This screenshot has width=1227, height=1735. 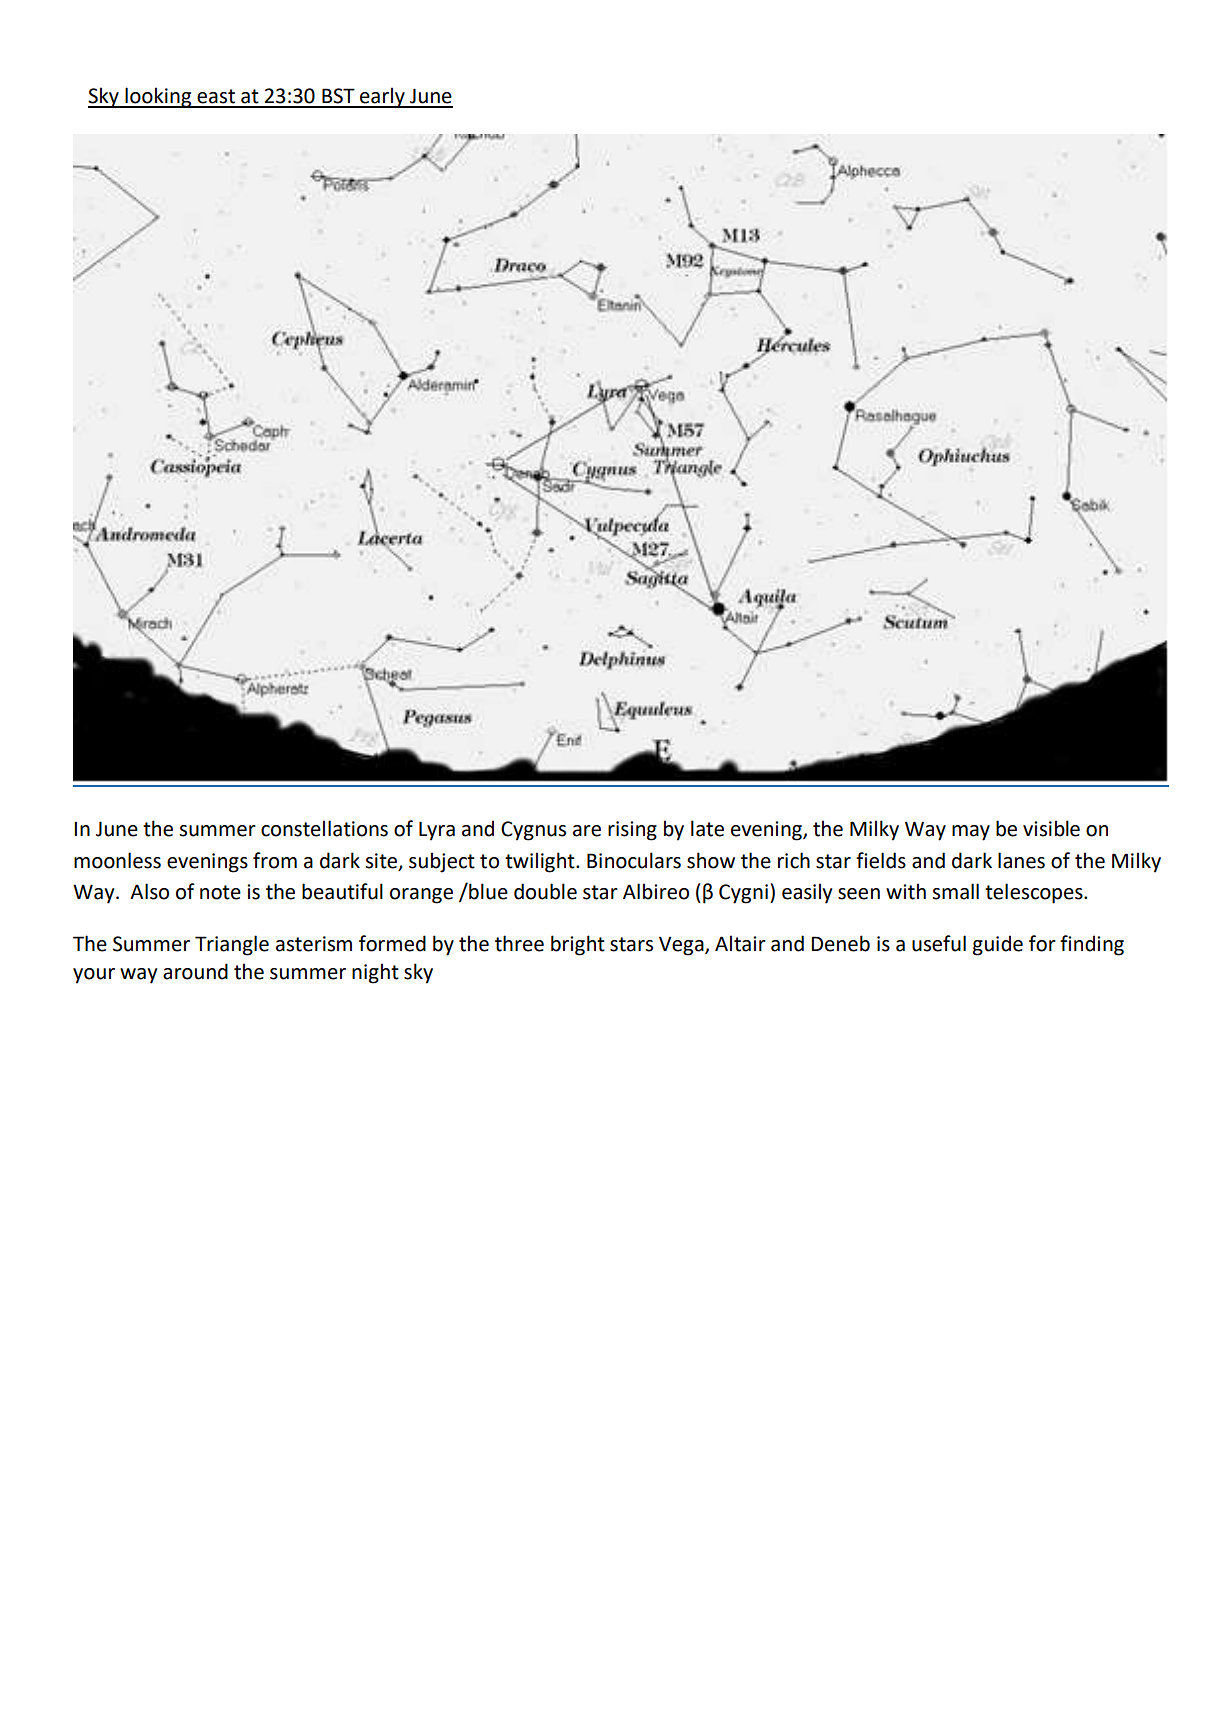 What do you see at coordinates (533, 831) in the screenshot?
I see `Cygnus` at bounding box center [533, 831].
